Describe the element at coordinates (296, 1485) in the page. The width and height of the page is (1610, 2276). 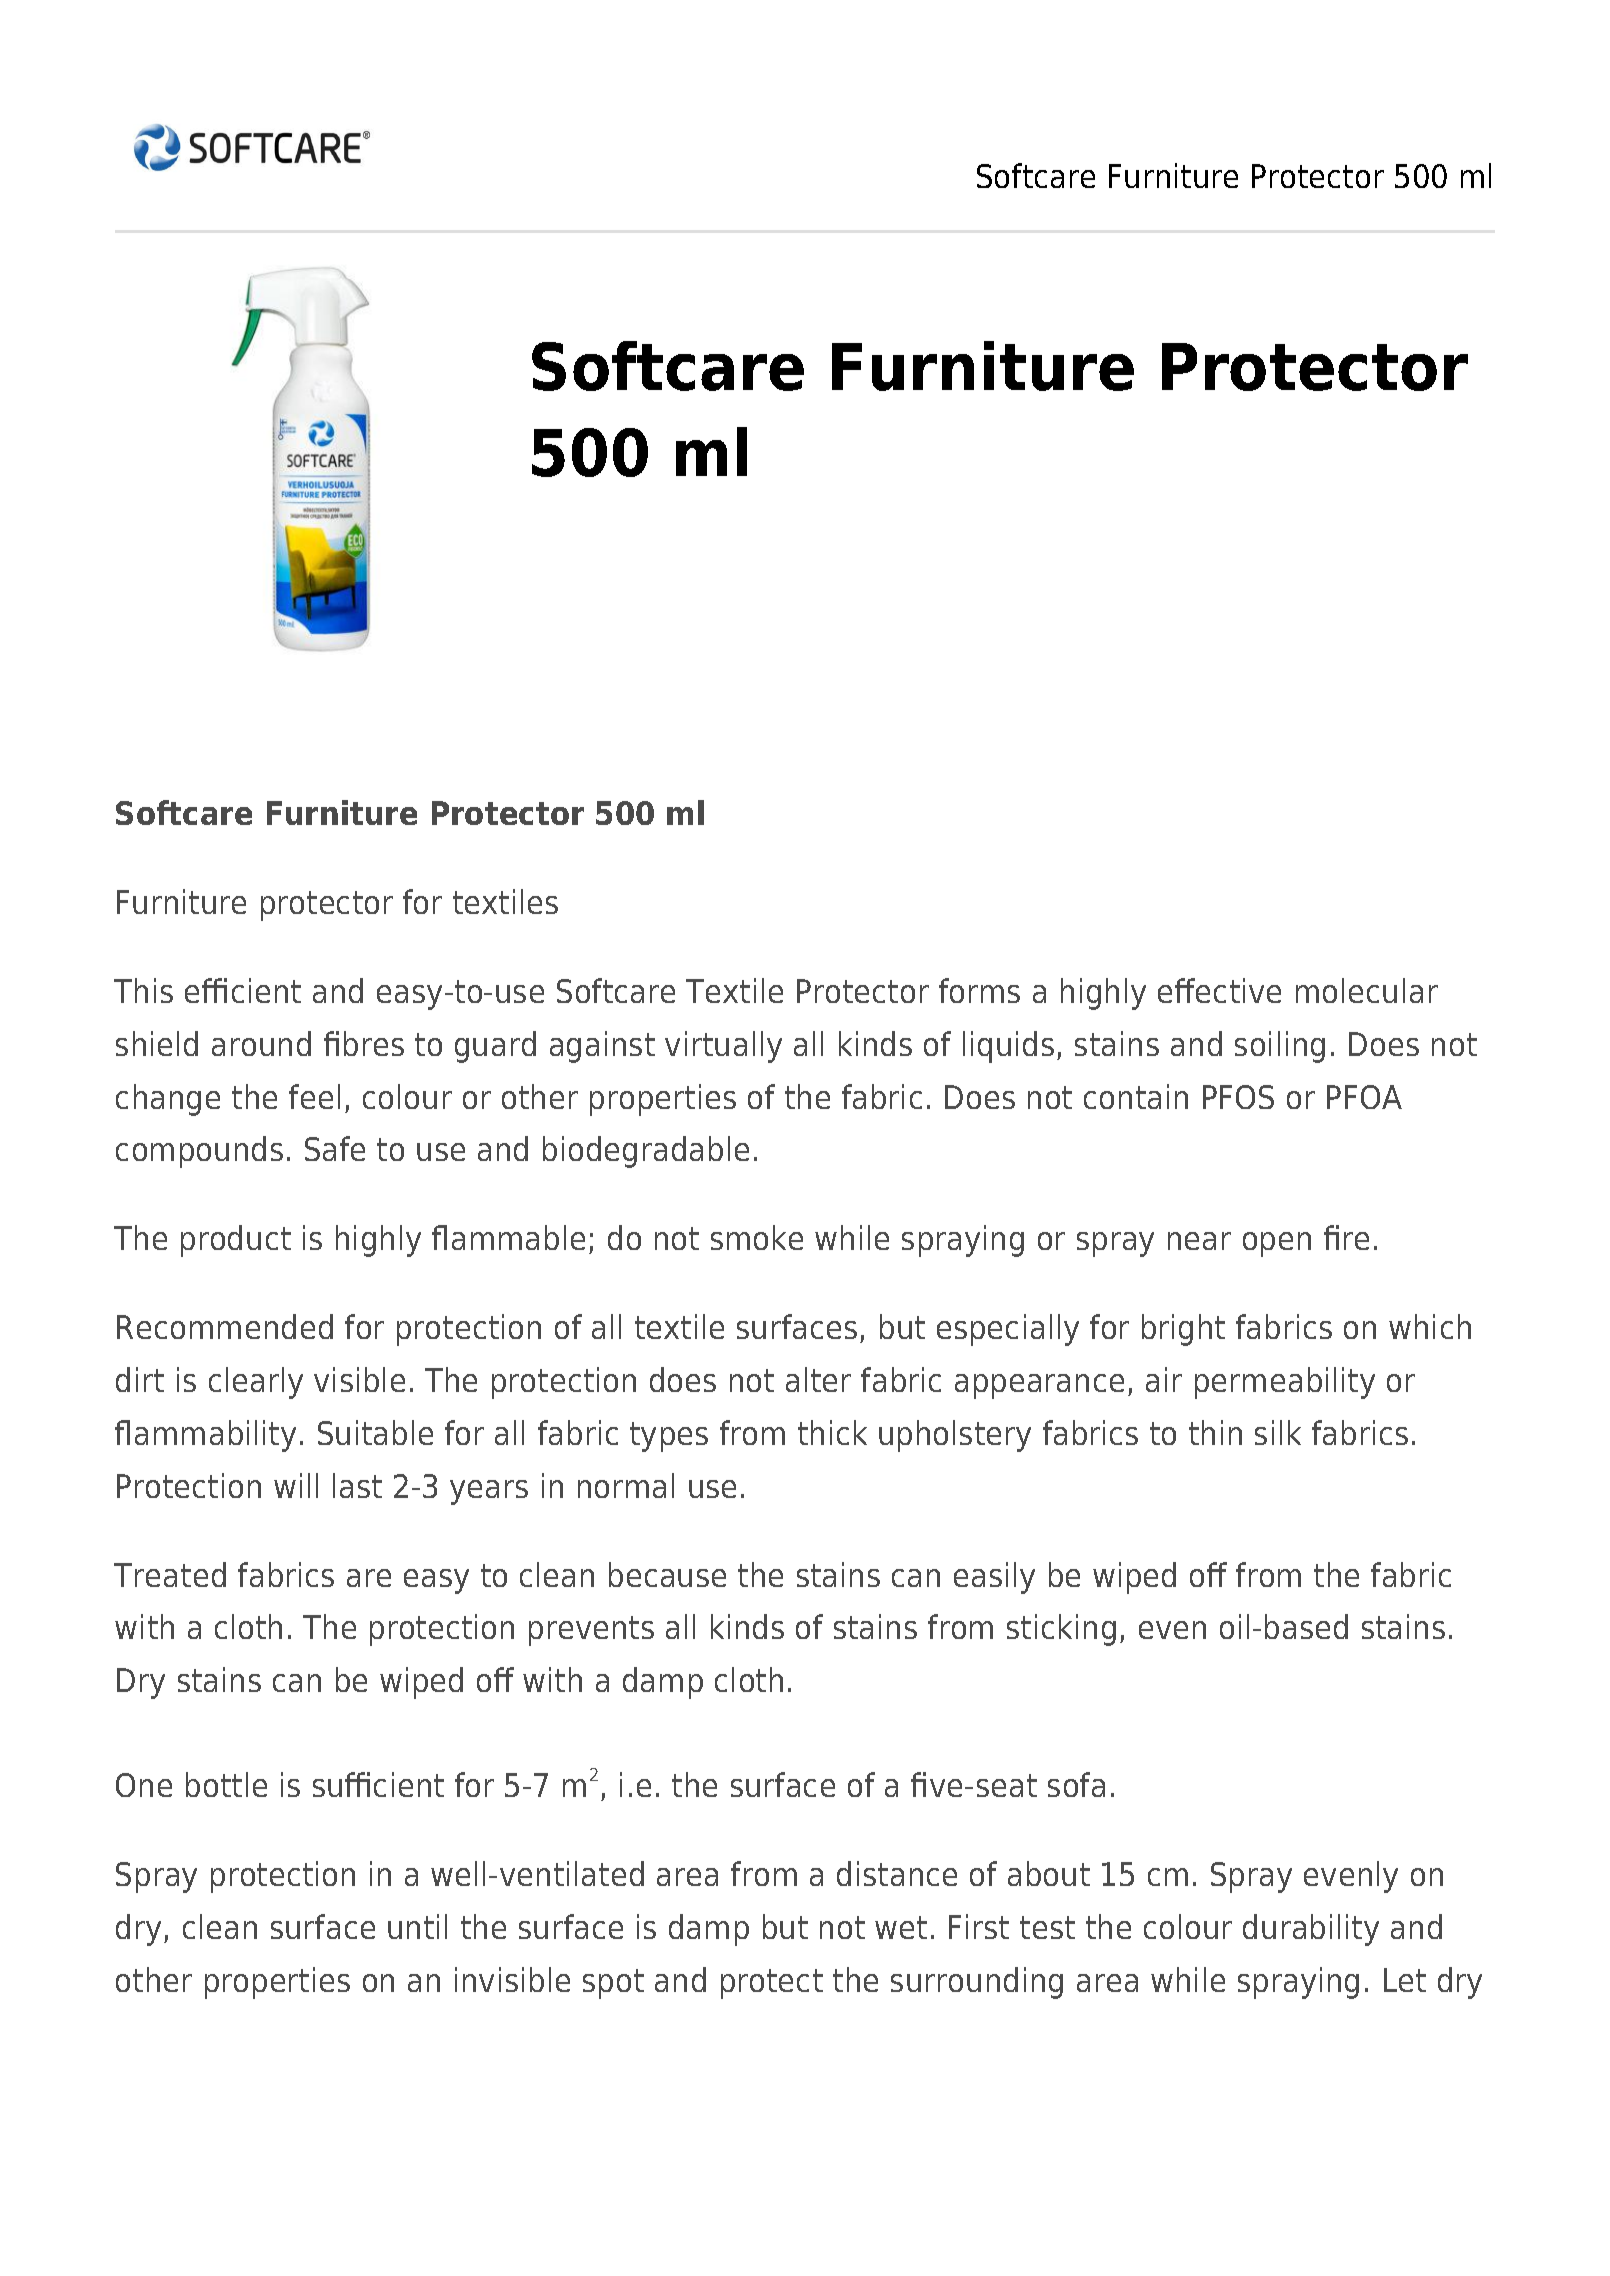
I see `will` at that location.
